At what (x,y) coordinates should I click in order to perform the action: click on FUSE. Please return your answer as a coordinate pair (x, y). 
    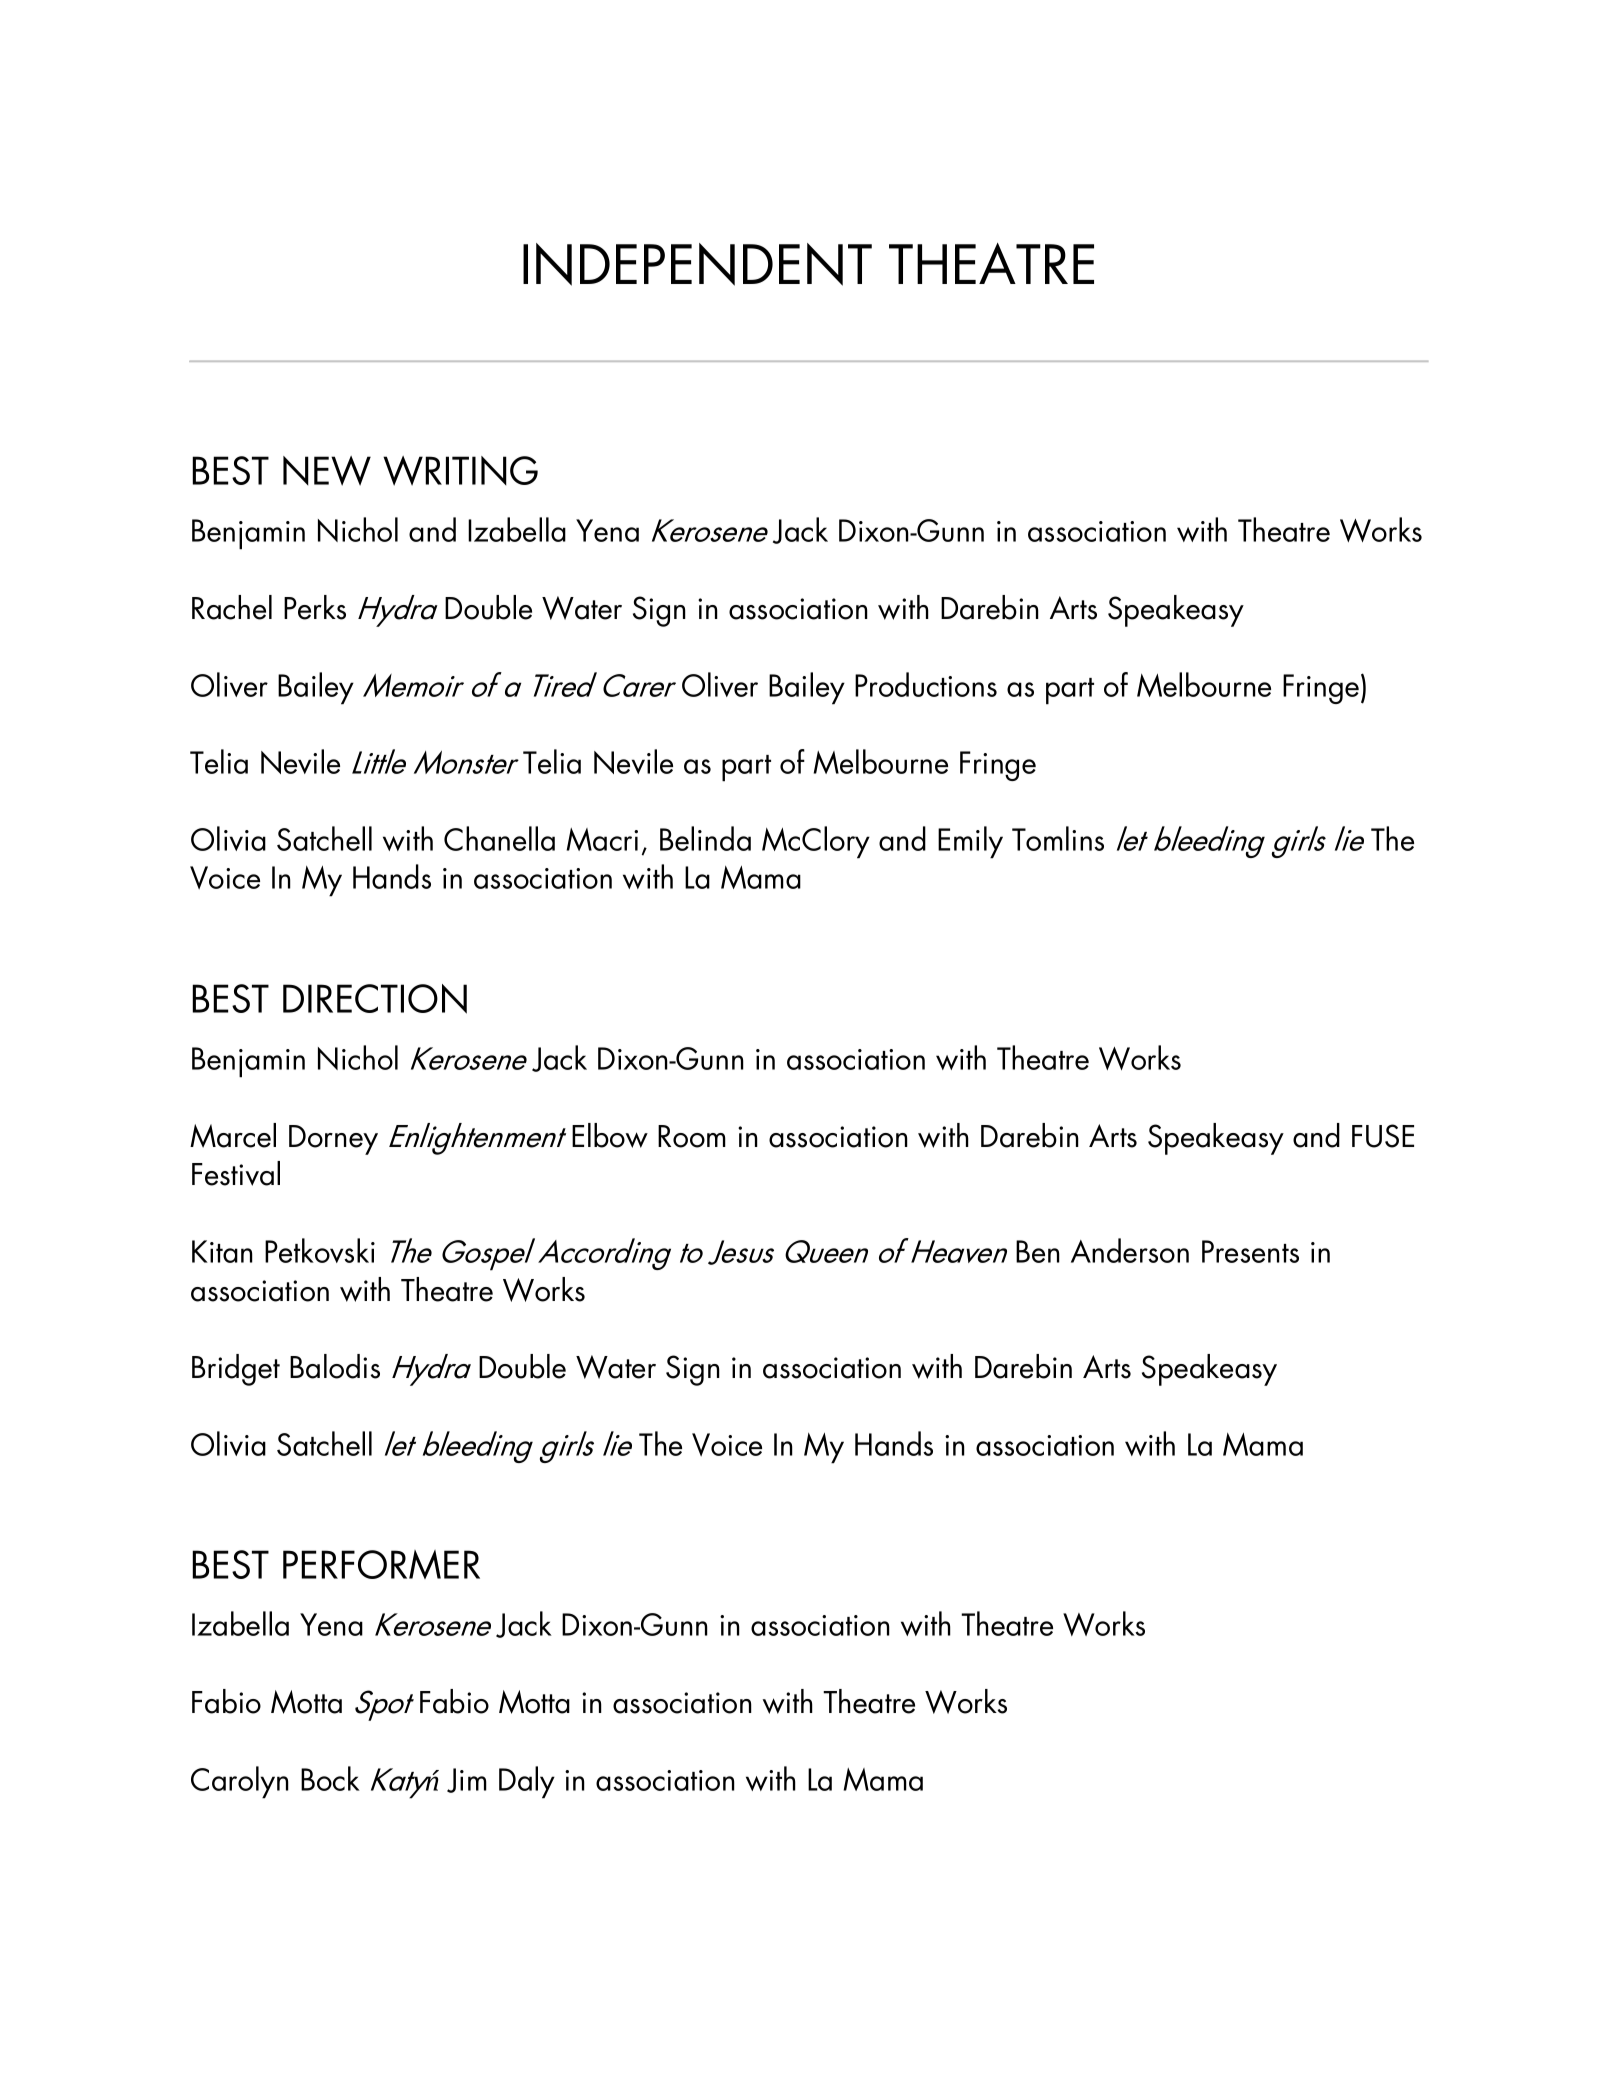
    Looking at the image, I should click on (1383, 1136).
